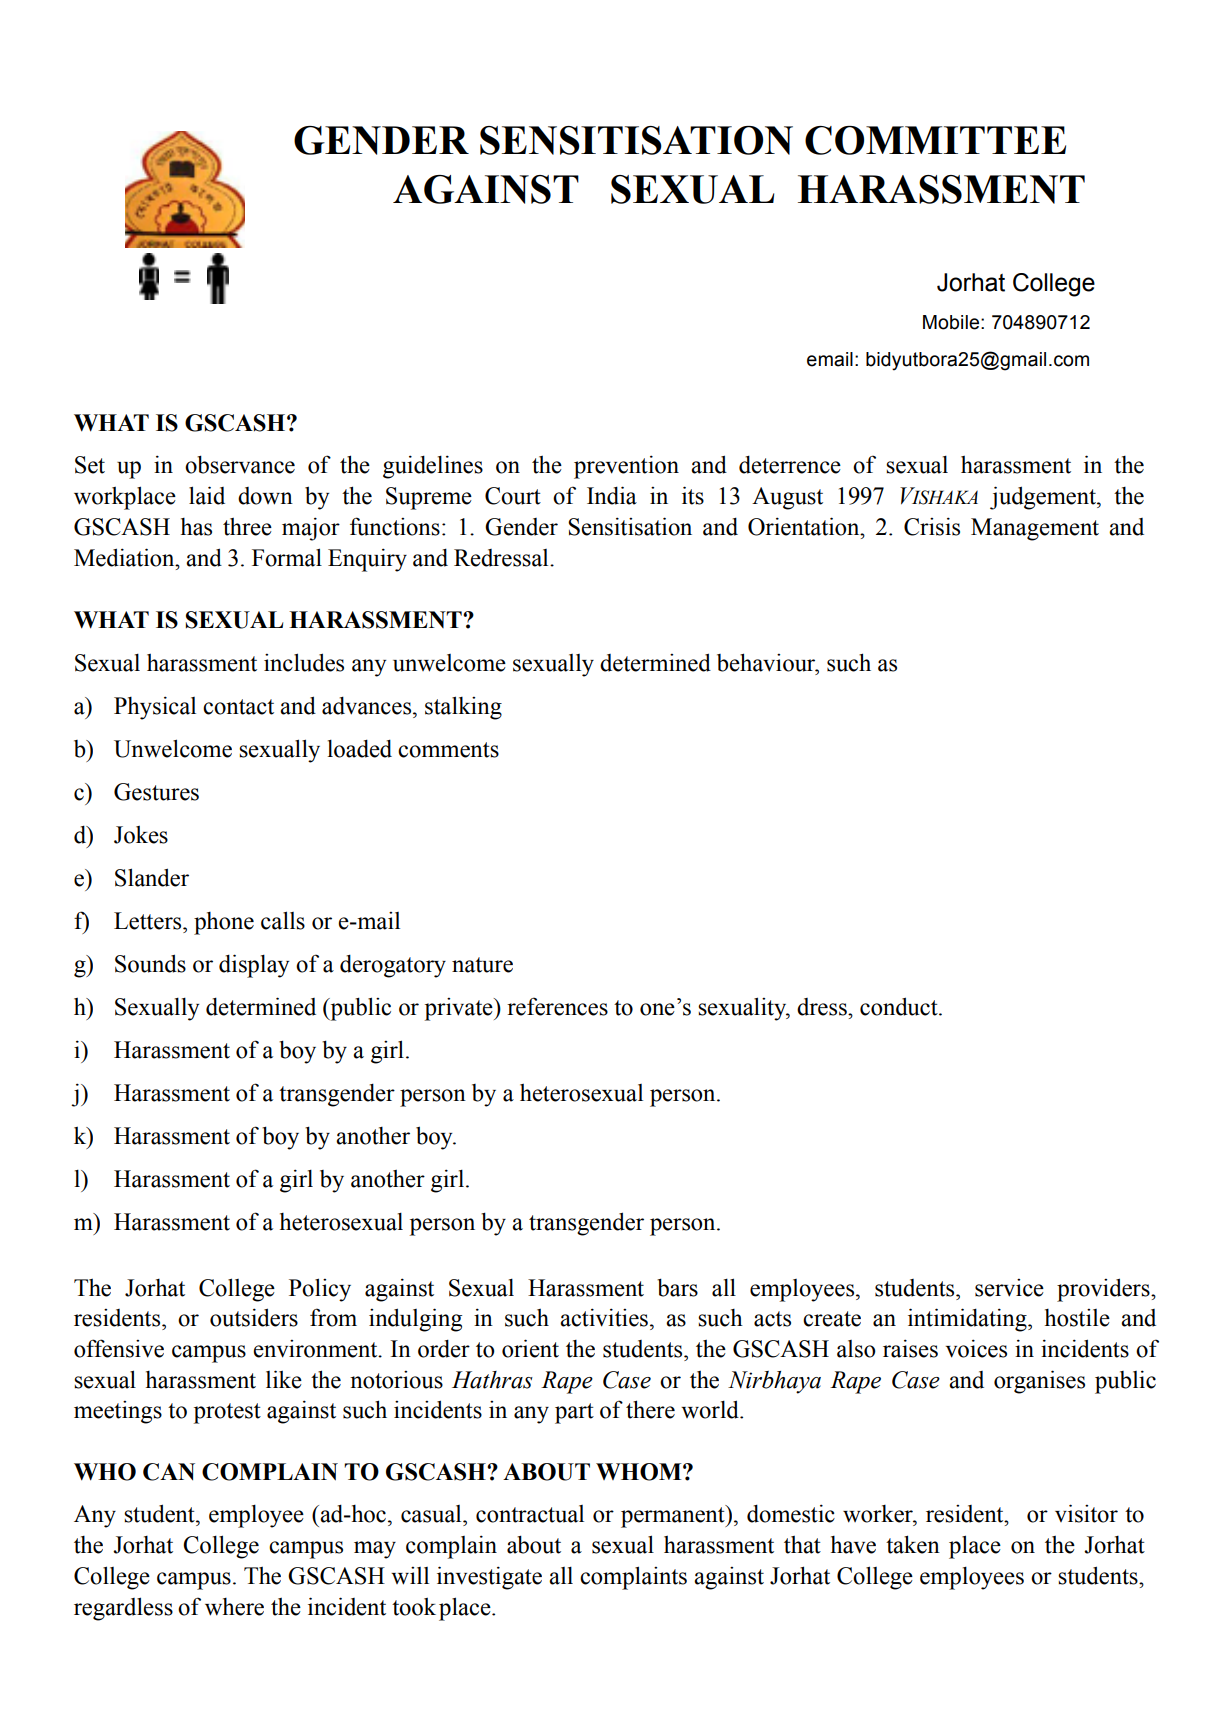  What do you see at coordinates (254, 1317) in the page?
I see `outsiders` at bounding box center [254, 1317].
